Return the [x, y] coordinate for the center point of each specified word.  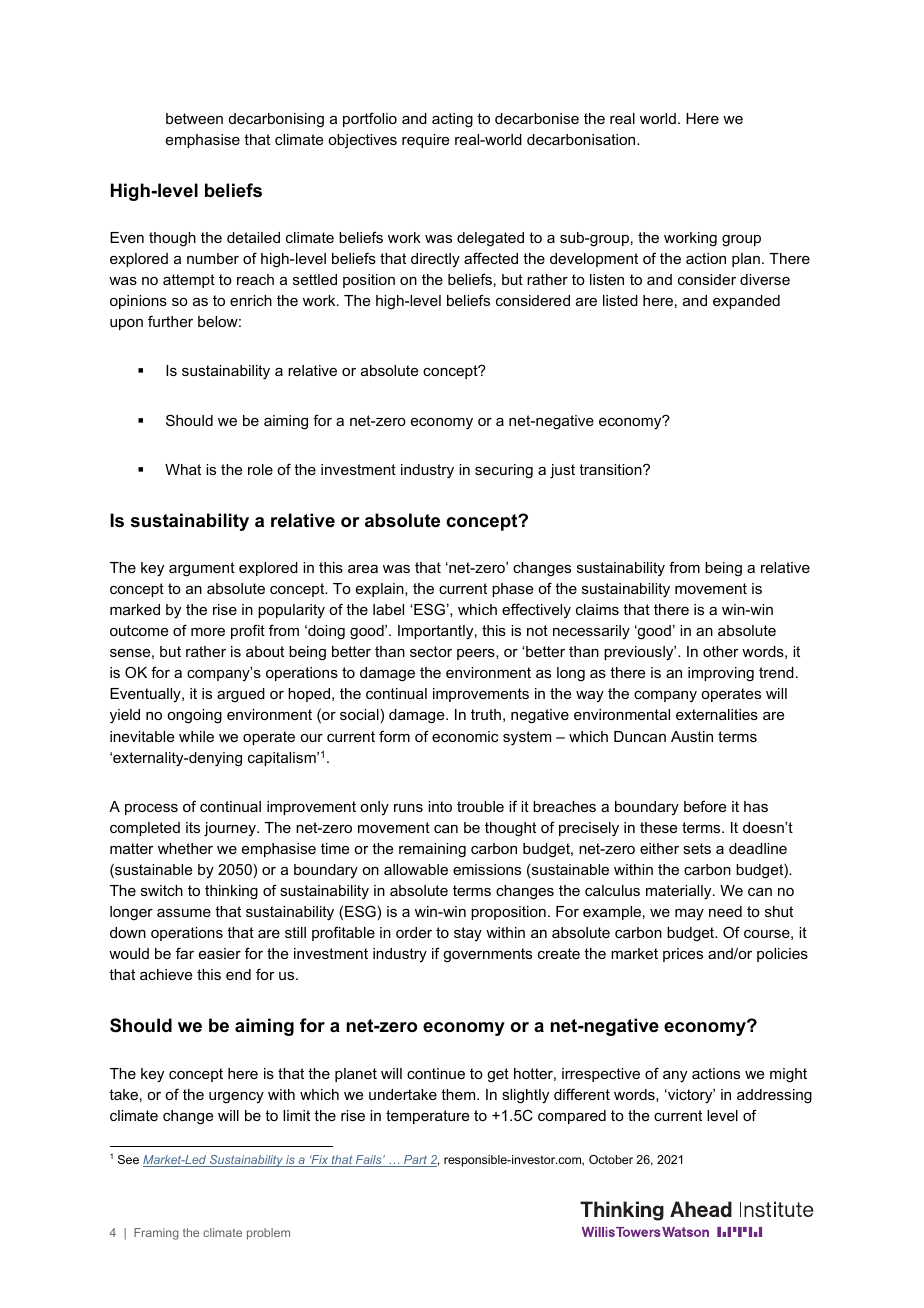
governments [487, 955]
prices [683, 955]
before [705, 806]
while [196, 736]
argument [202, 569]
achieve [166, 974]
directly [435, 260]
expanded [746, 302]
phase [512, 590]
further [170, 321]
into [440, 806]
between [194, 118]
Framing [156, 1234]
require [425, 141]
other [721, 651]
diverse [765, 279]
